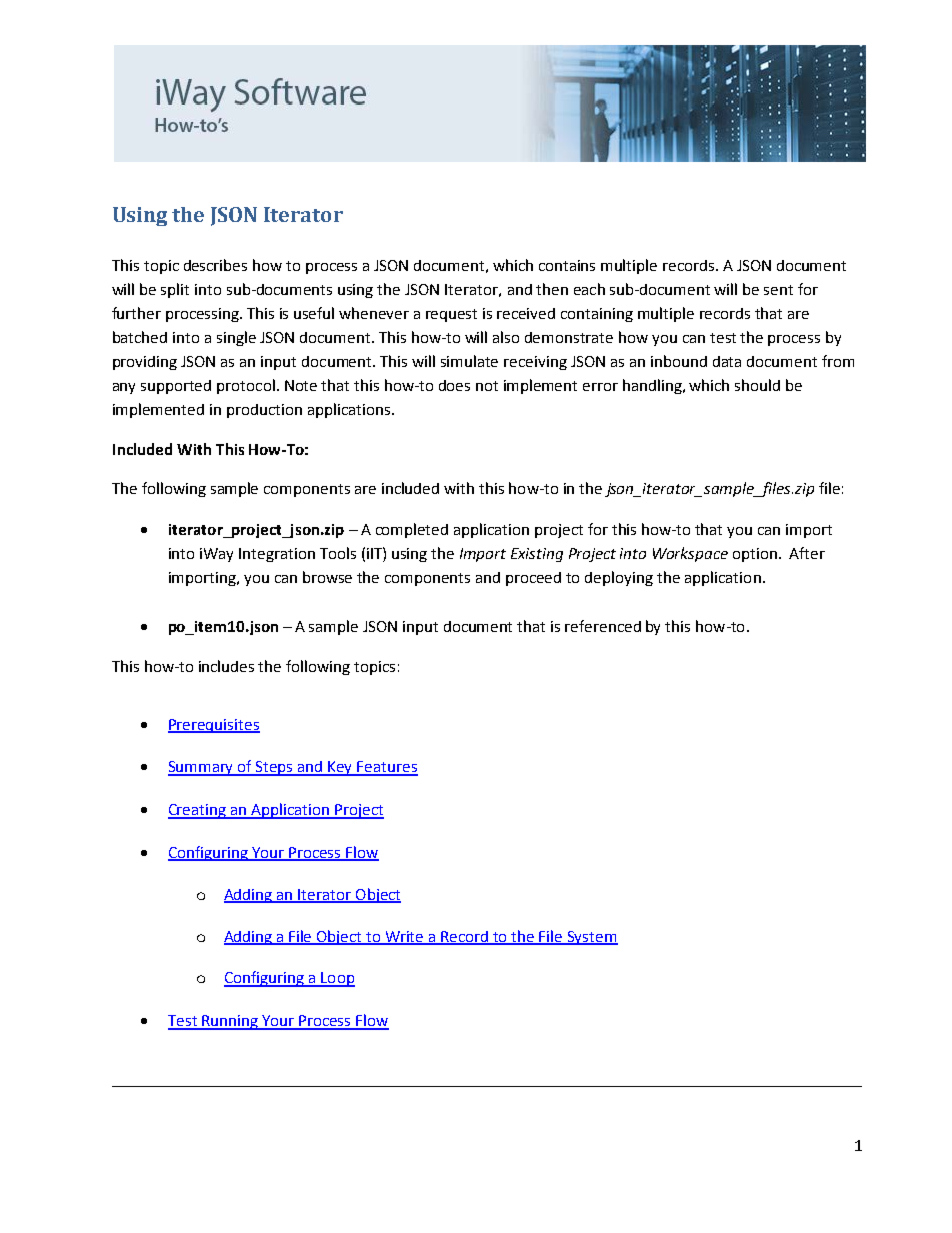 The height and width of the screenshot is (1233, 952). What do you see at coordinates (226, 666) in the screenshot?
I see `includes` at bounding box center [226, 666].
